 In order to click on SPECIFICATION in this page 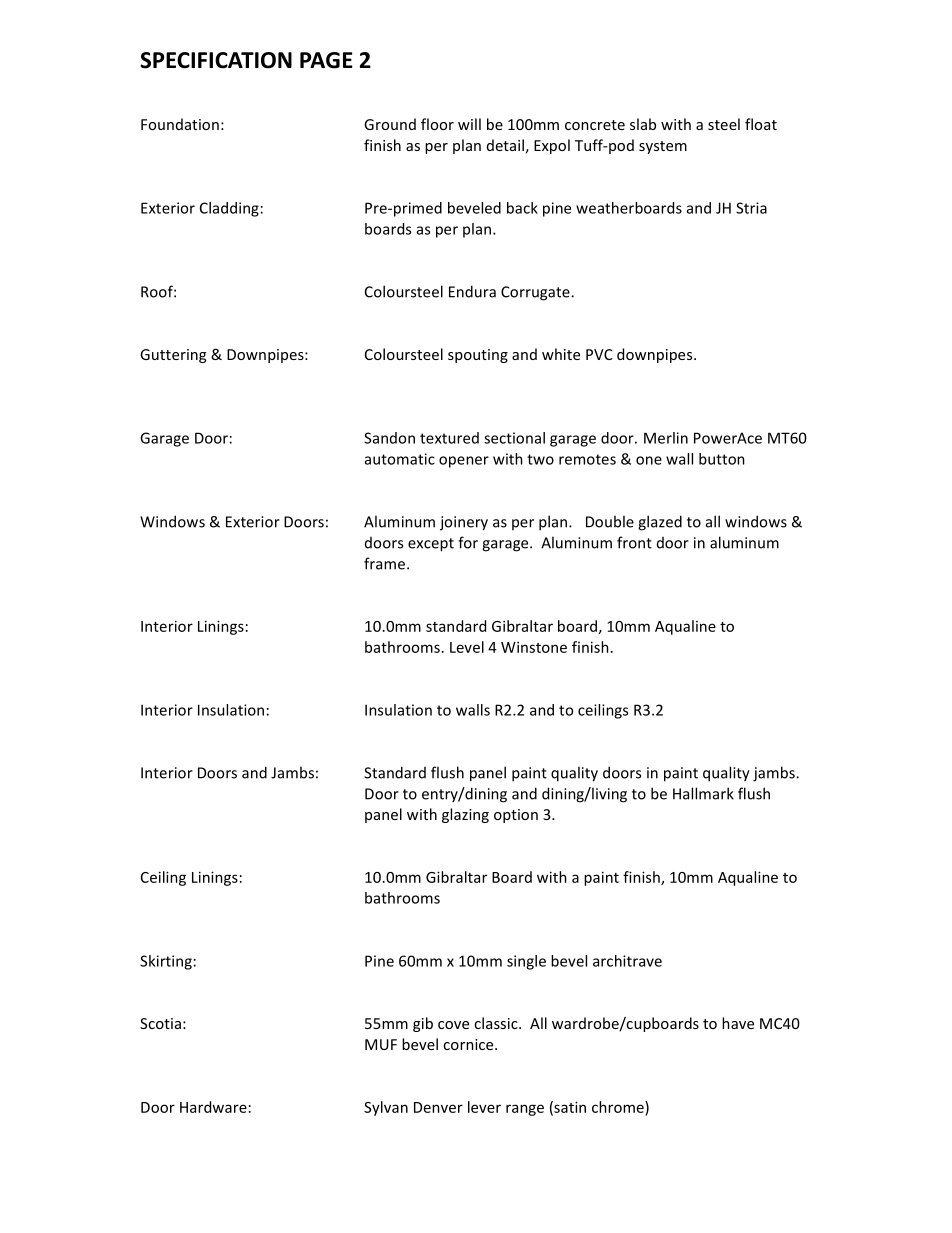, I will do `click(216, 60)`.
